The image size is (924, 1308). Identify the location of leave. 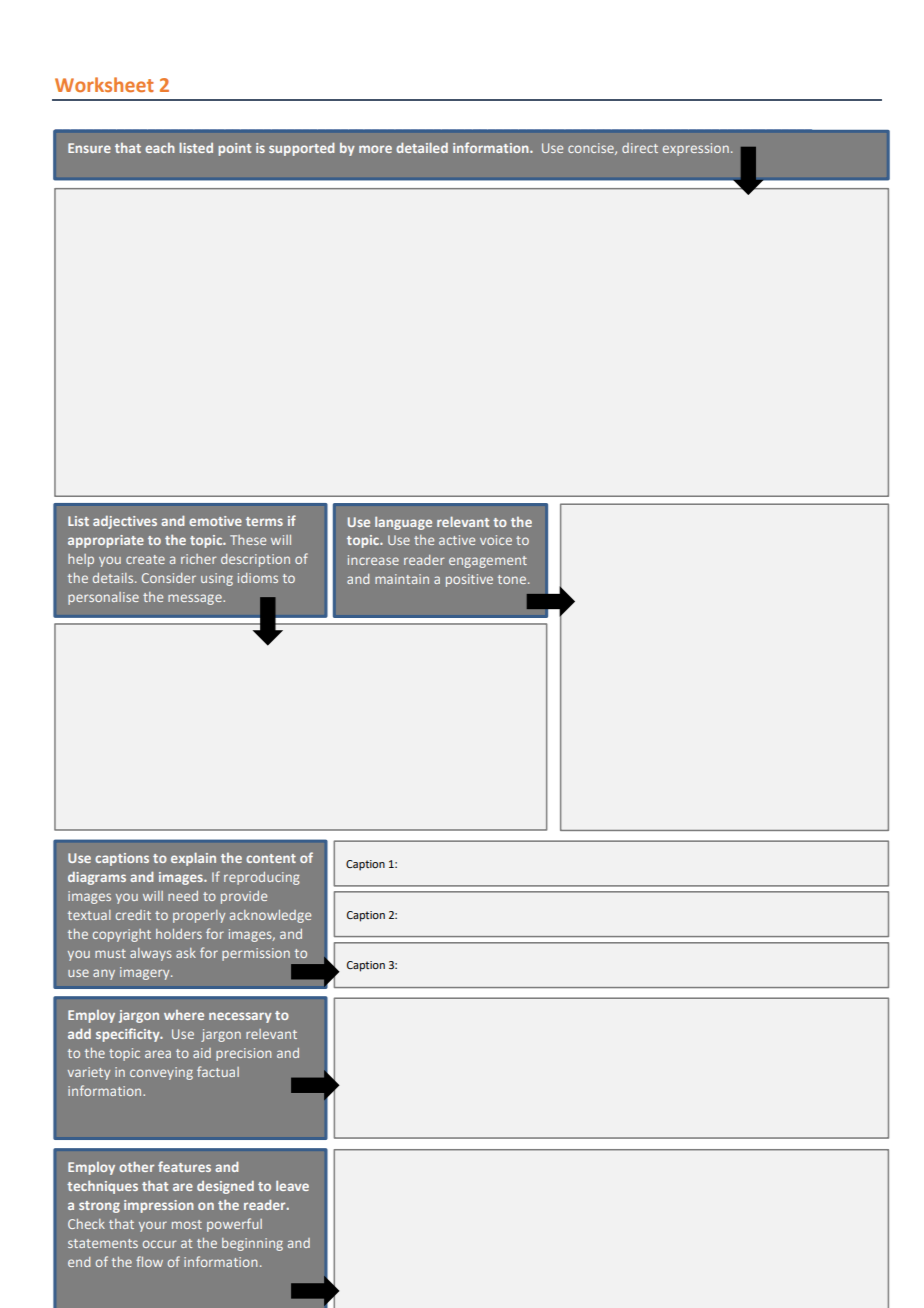
(292, 1186).
